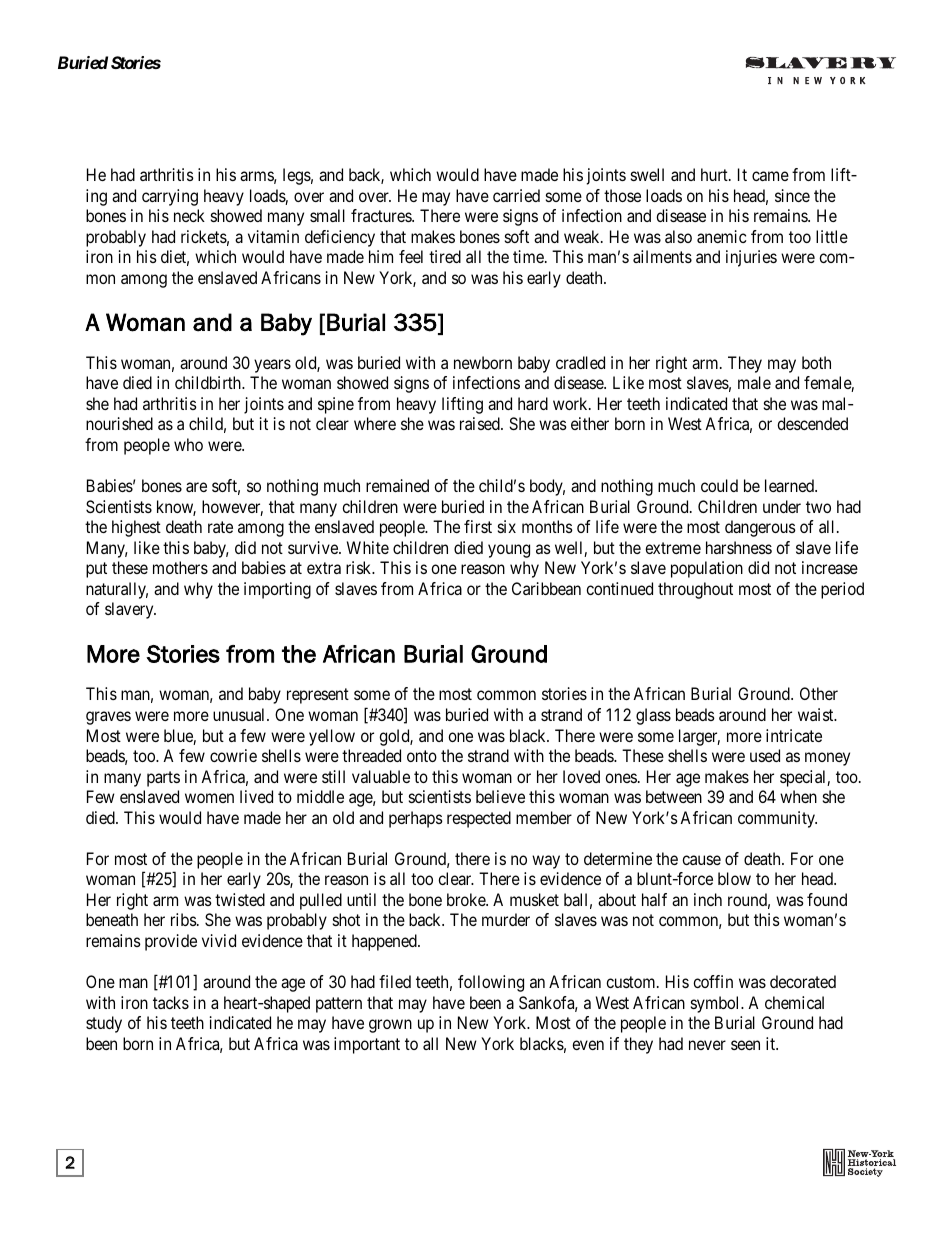 The width and height of the image is (952, 1233). I want to click on believe, so click(500, 796).
